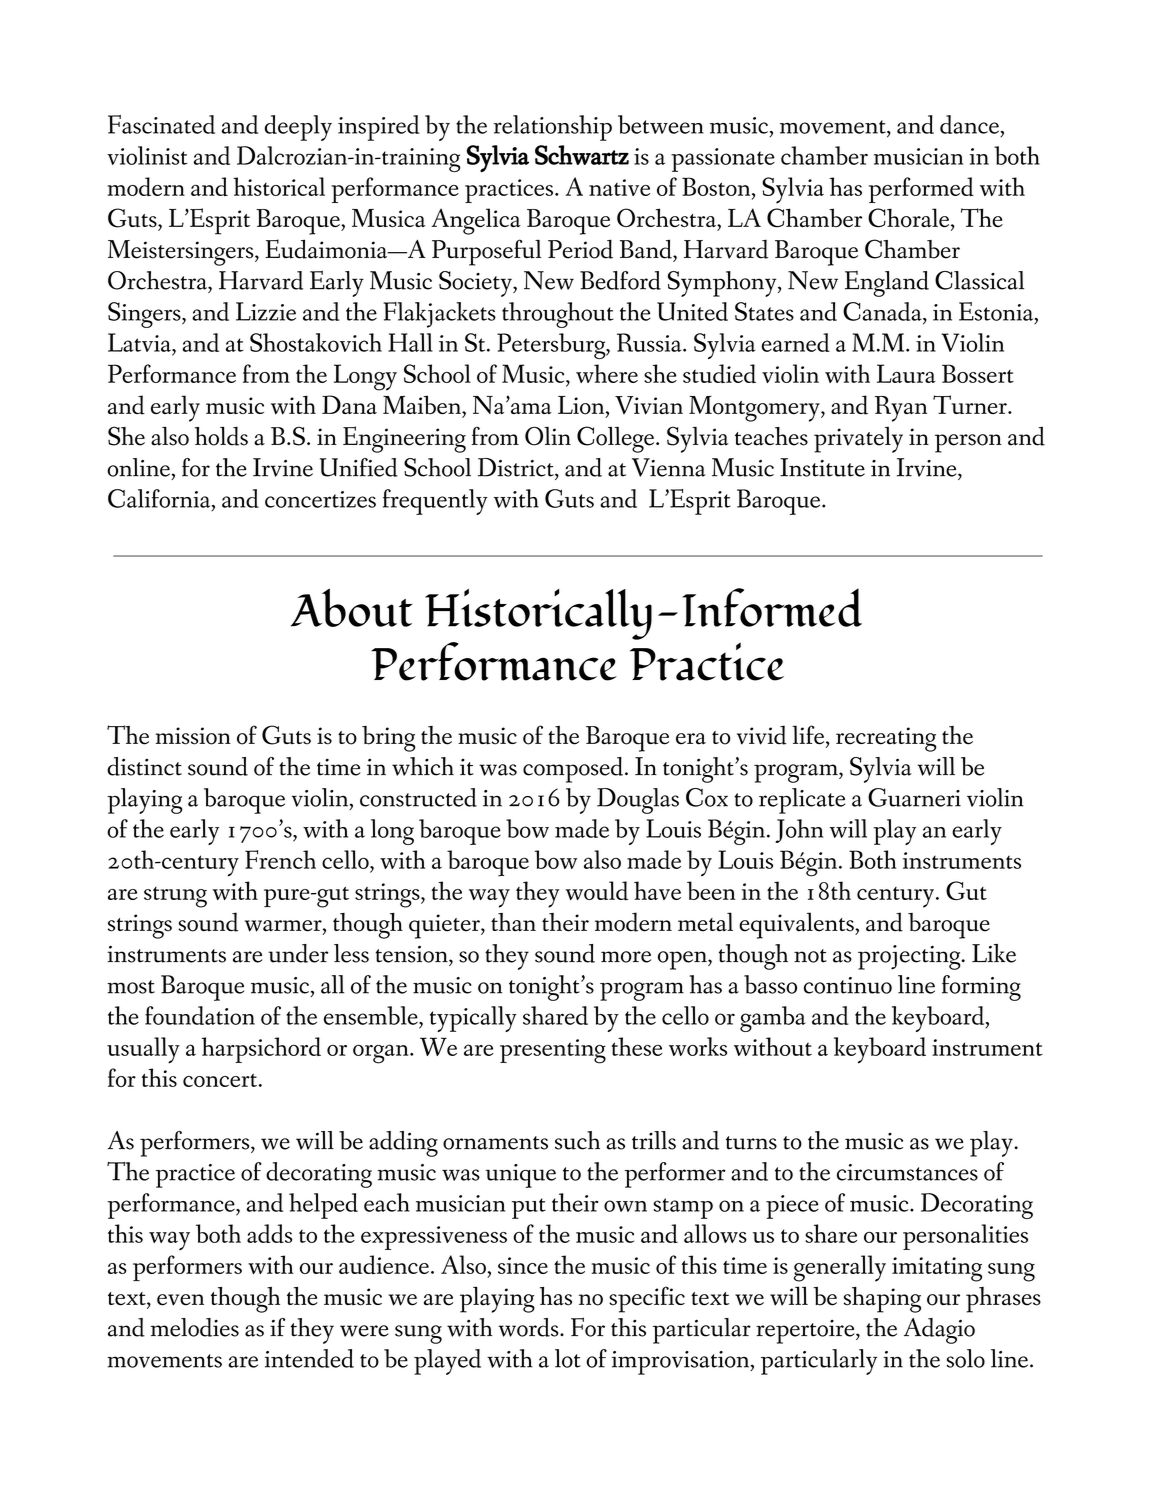 This image has width=1156, height=1496. I want to click on Schwartz, so click(582, 155).
